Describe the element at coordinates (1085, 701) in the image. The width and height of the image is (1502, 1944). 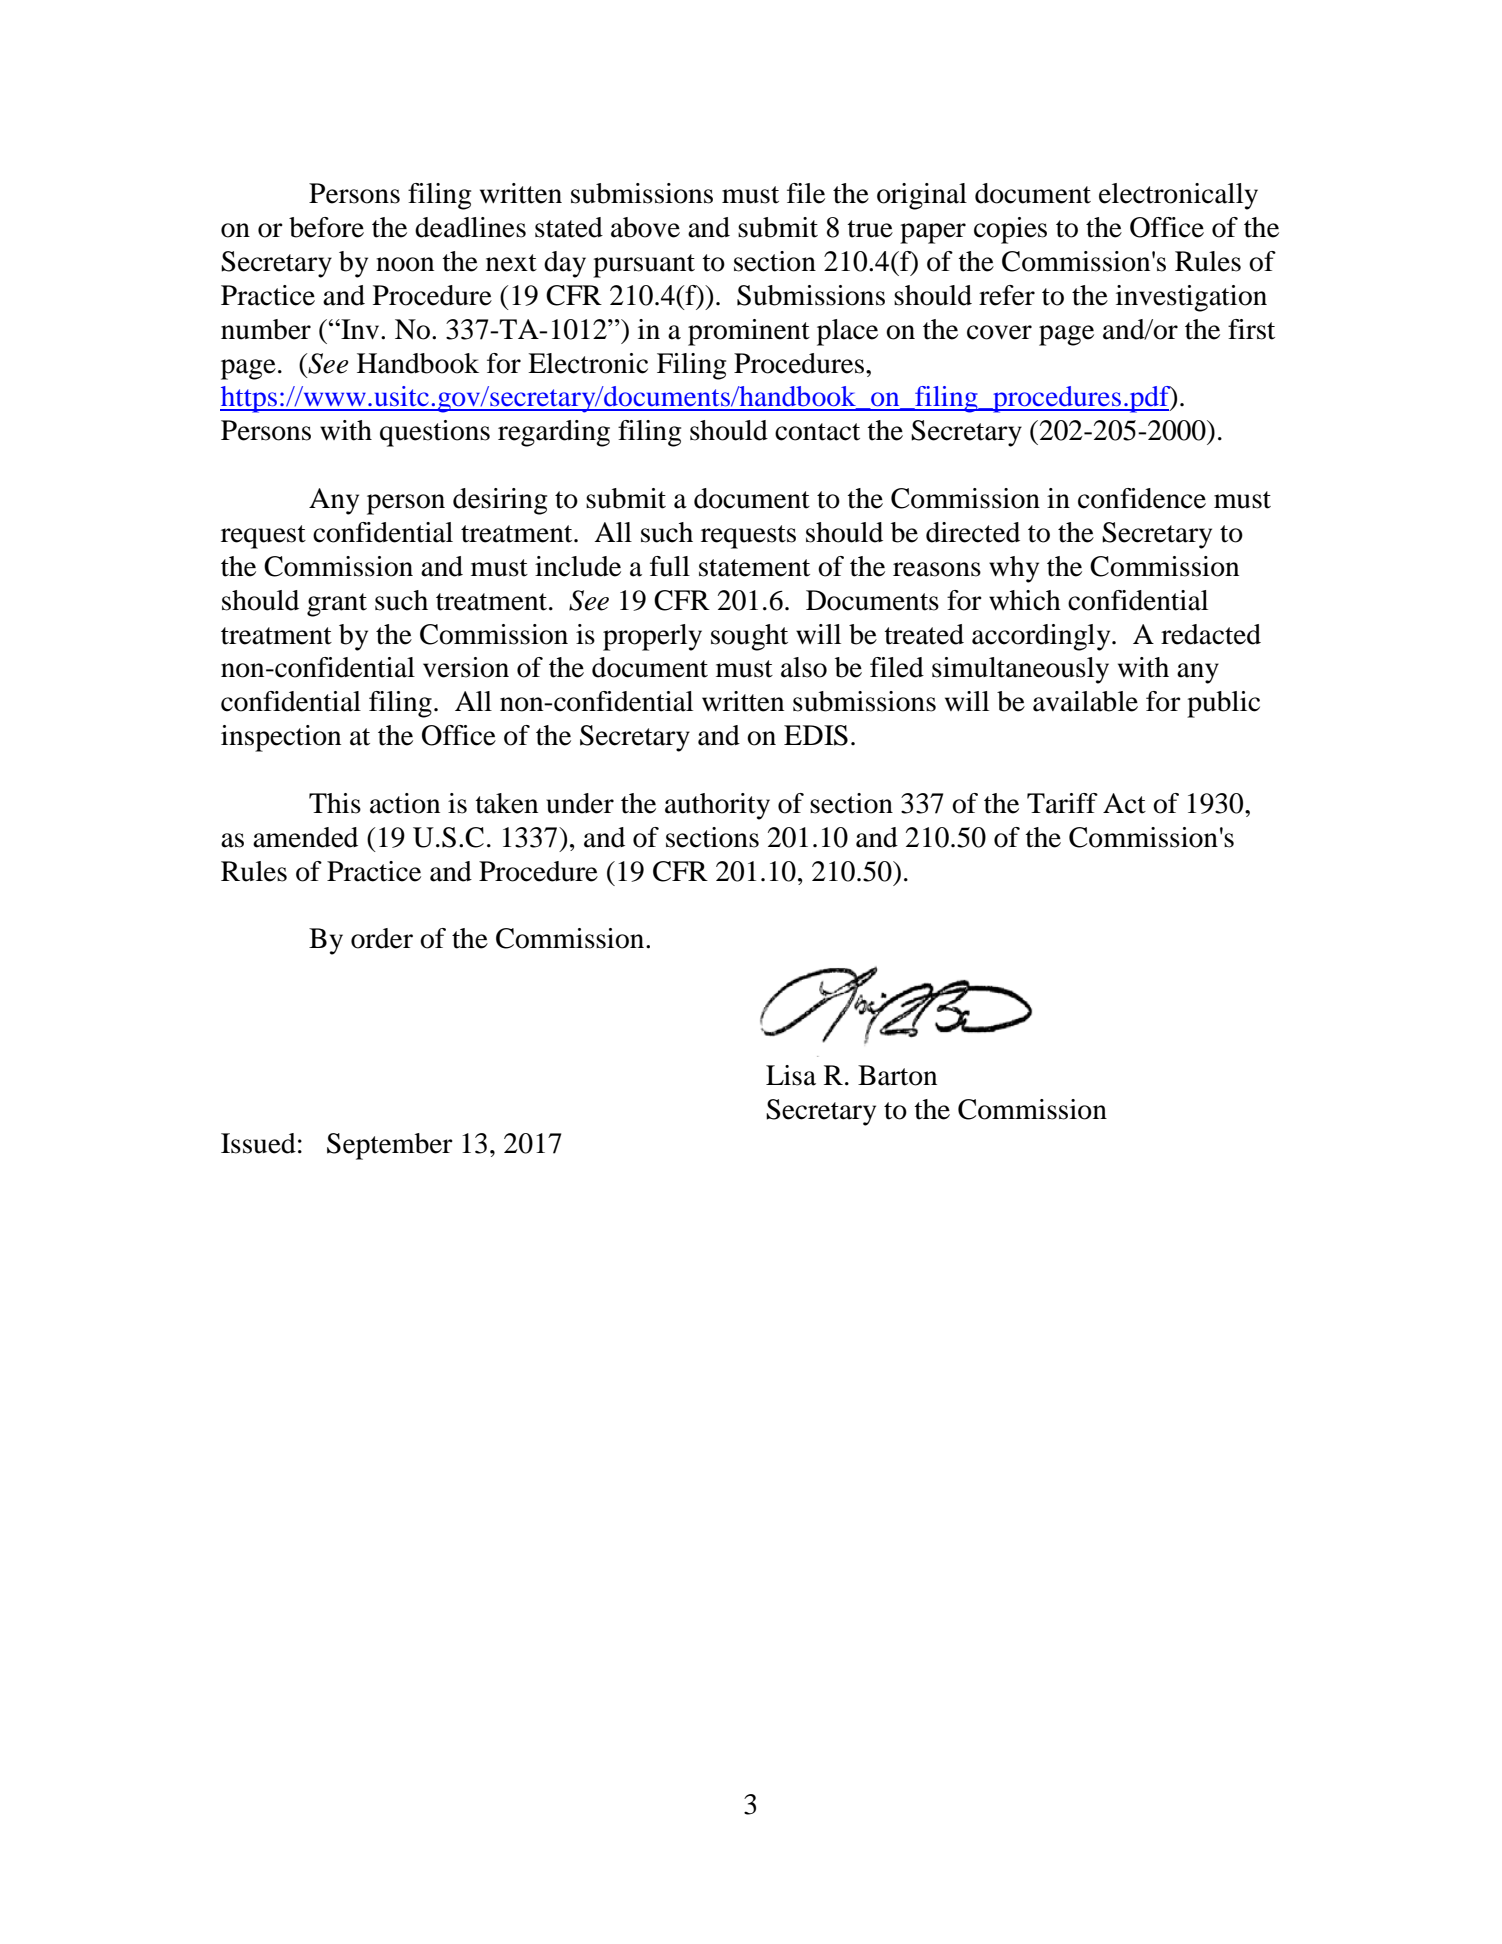
I see `available` at that location.
